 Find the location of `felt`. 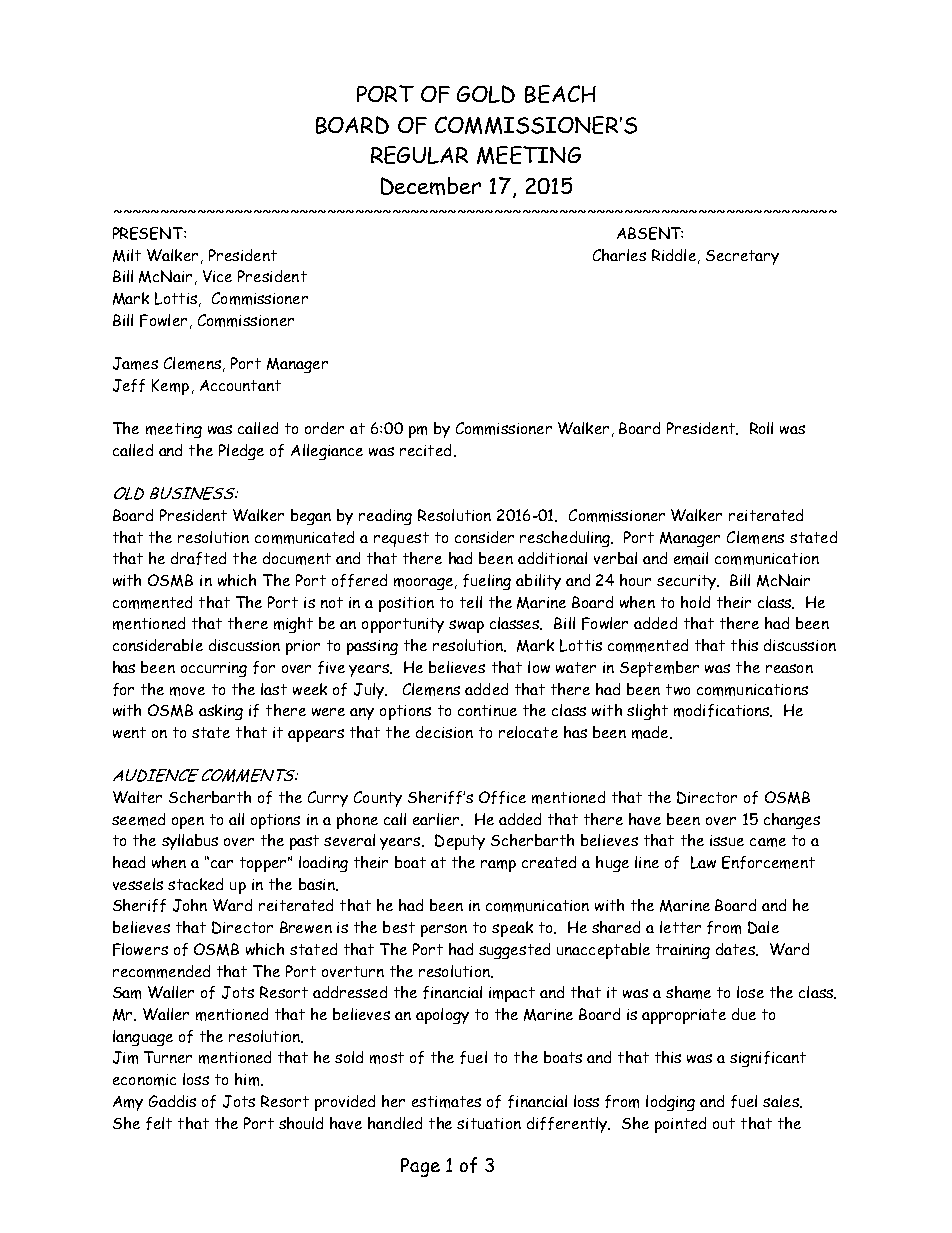

felt is located at coordinates (159, 1123).
